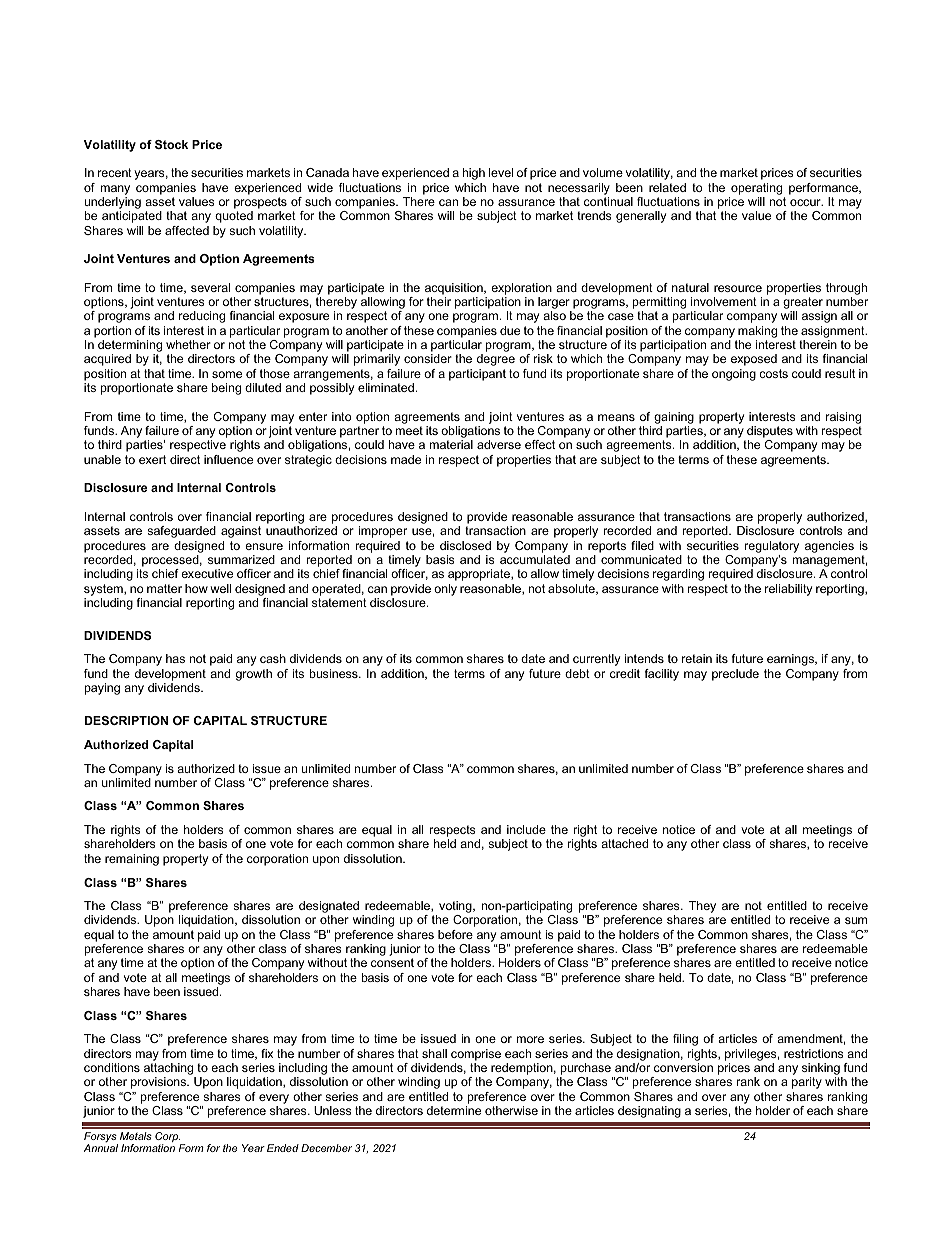 The width and height of the screenshot is (952, 1233). I want to click on growth, so click(254, 675).
